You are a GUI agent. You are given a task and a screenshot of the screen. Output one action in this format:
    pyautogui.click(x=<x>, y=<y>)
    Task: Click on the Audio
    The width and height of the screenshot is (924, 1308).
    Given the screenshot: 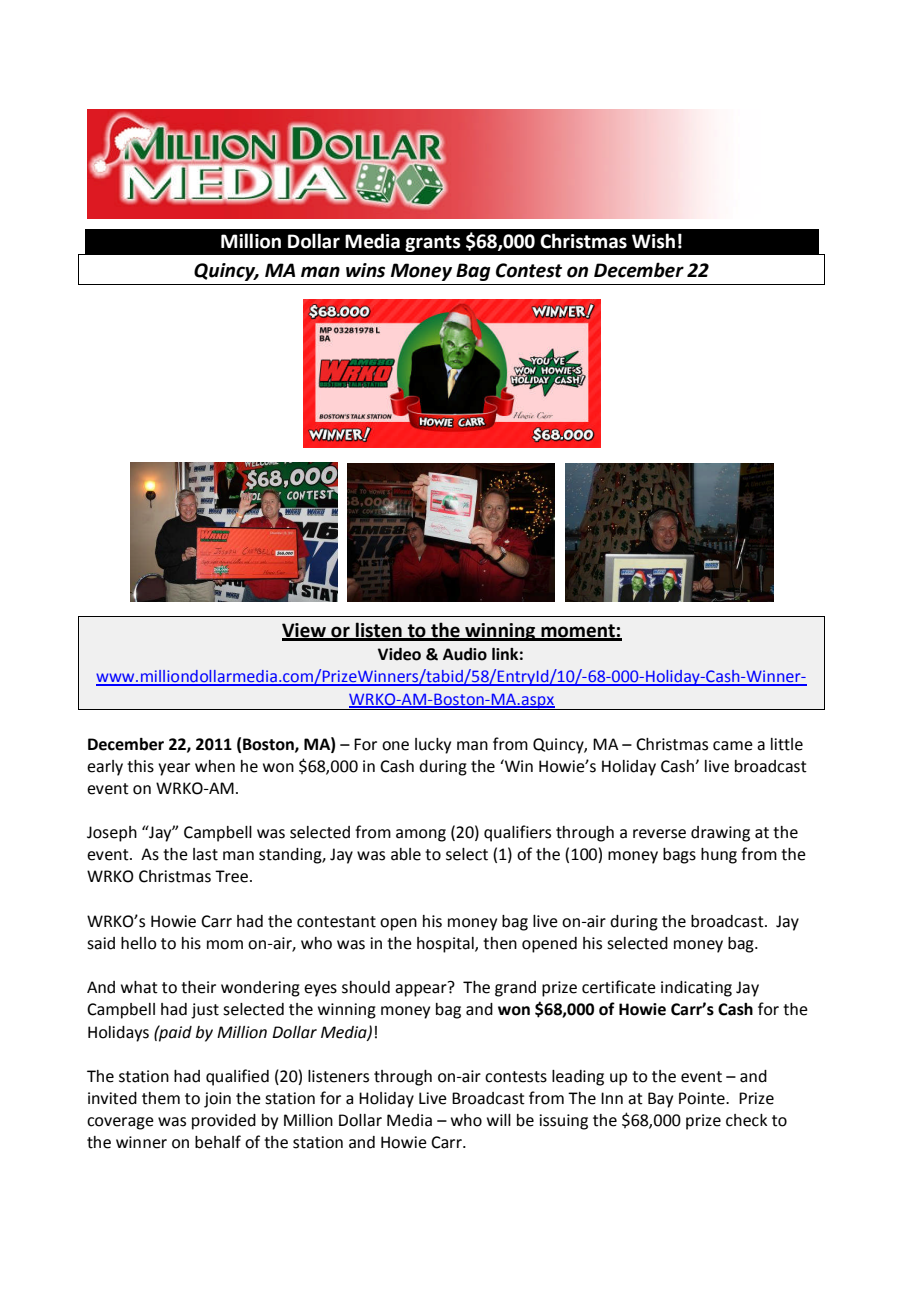 What is the action you would take?
    pyautogui.click(x=465, y=654)
